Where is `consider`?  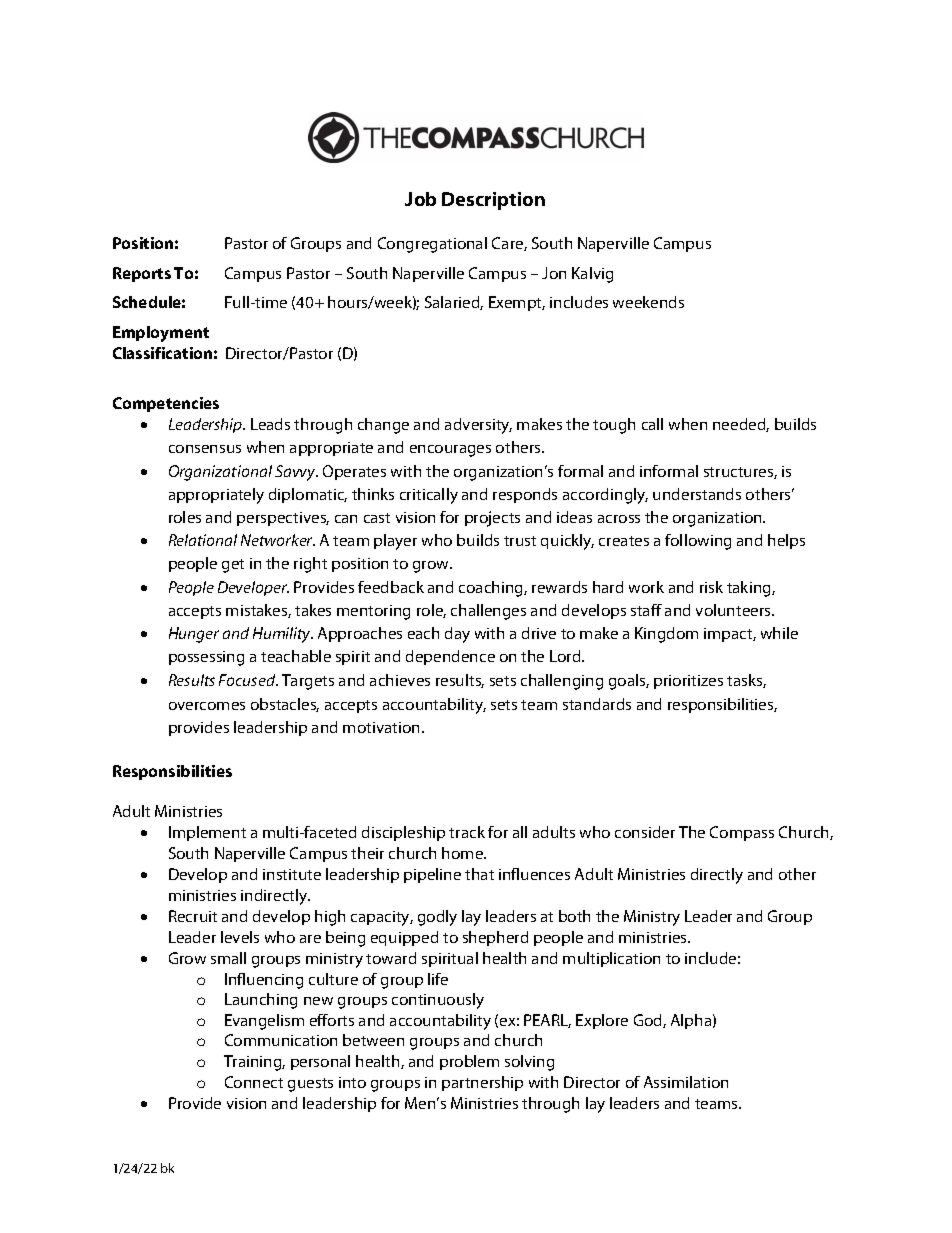 consider is located at coordinates (645, 832).
